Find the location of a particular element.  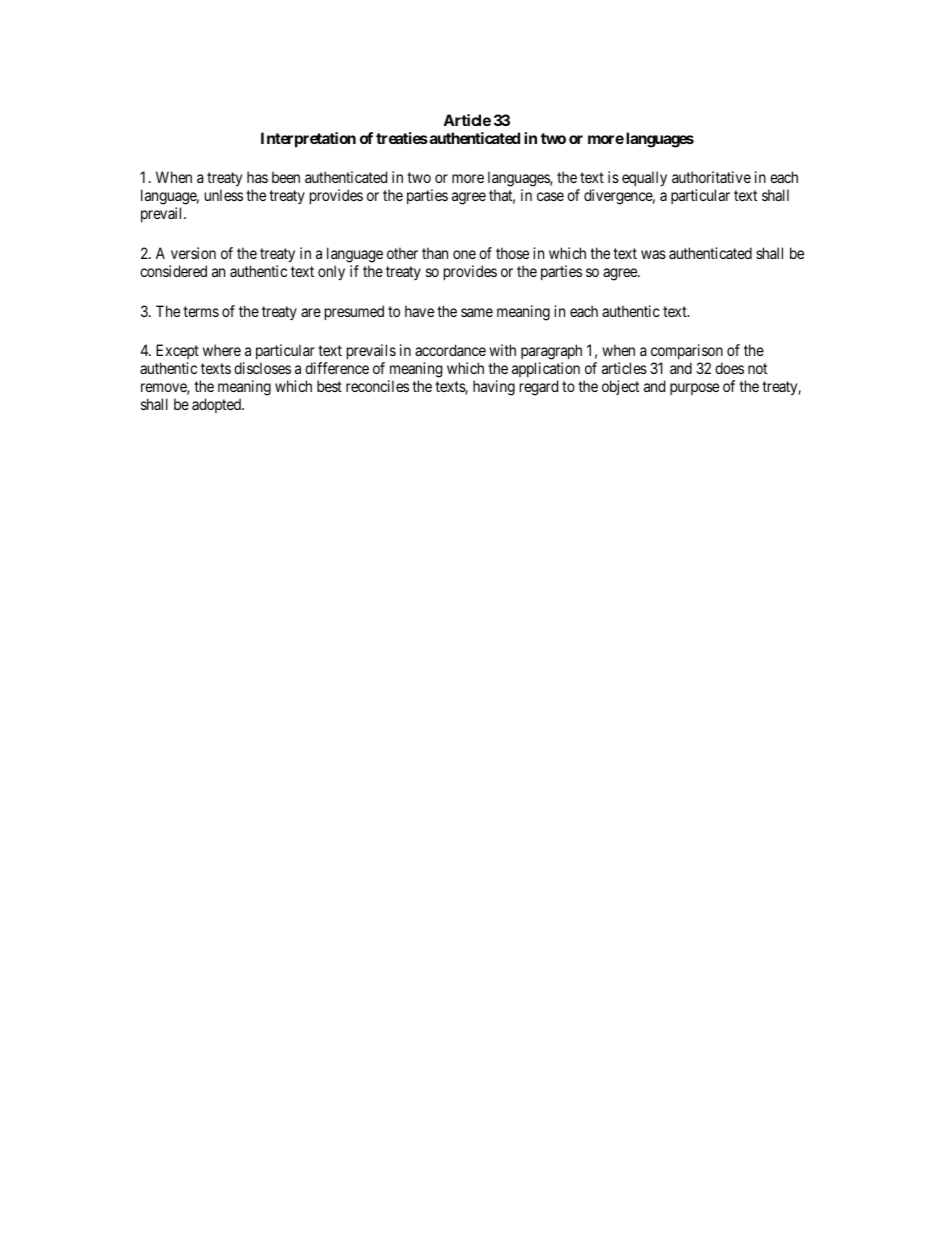

same is located at coordinates (477, 312).
